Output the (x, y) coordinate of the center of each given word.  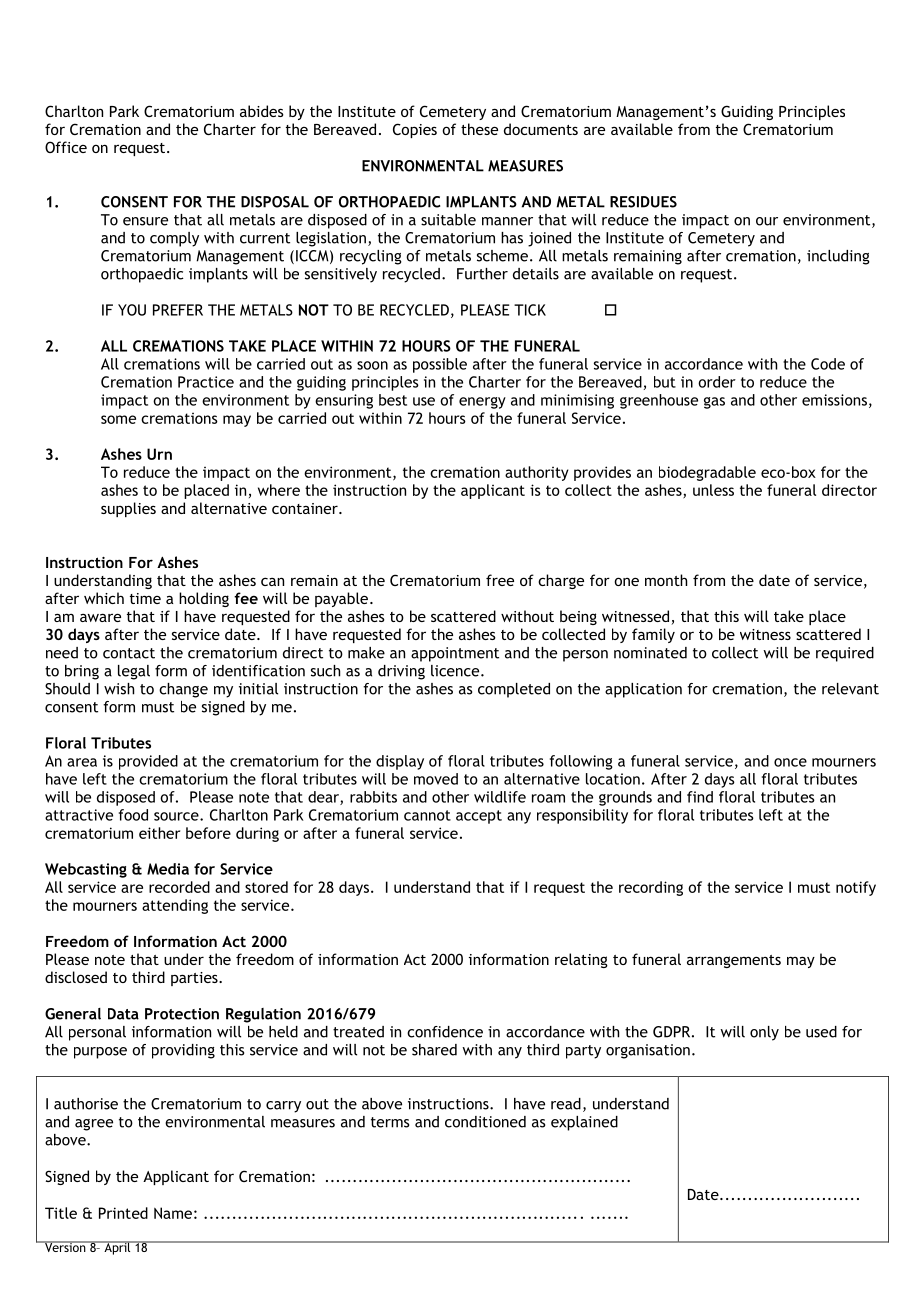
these (479, 129)
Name (173, 1213)
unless (713, 490)
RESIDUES (643, 202)
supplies (128, 509)
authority (537, 473)
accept (479, 817)
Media (168, 869)
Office (66, 147)
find (700, 797)
